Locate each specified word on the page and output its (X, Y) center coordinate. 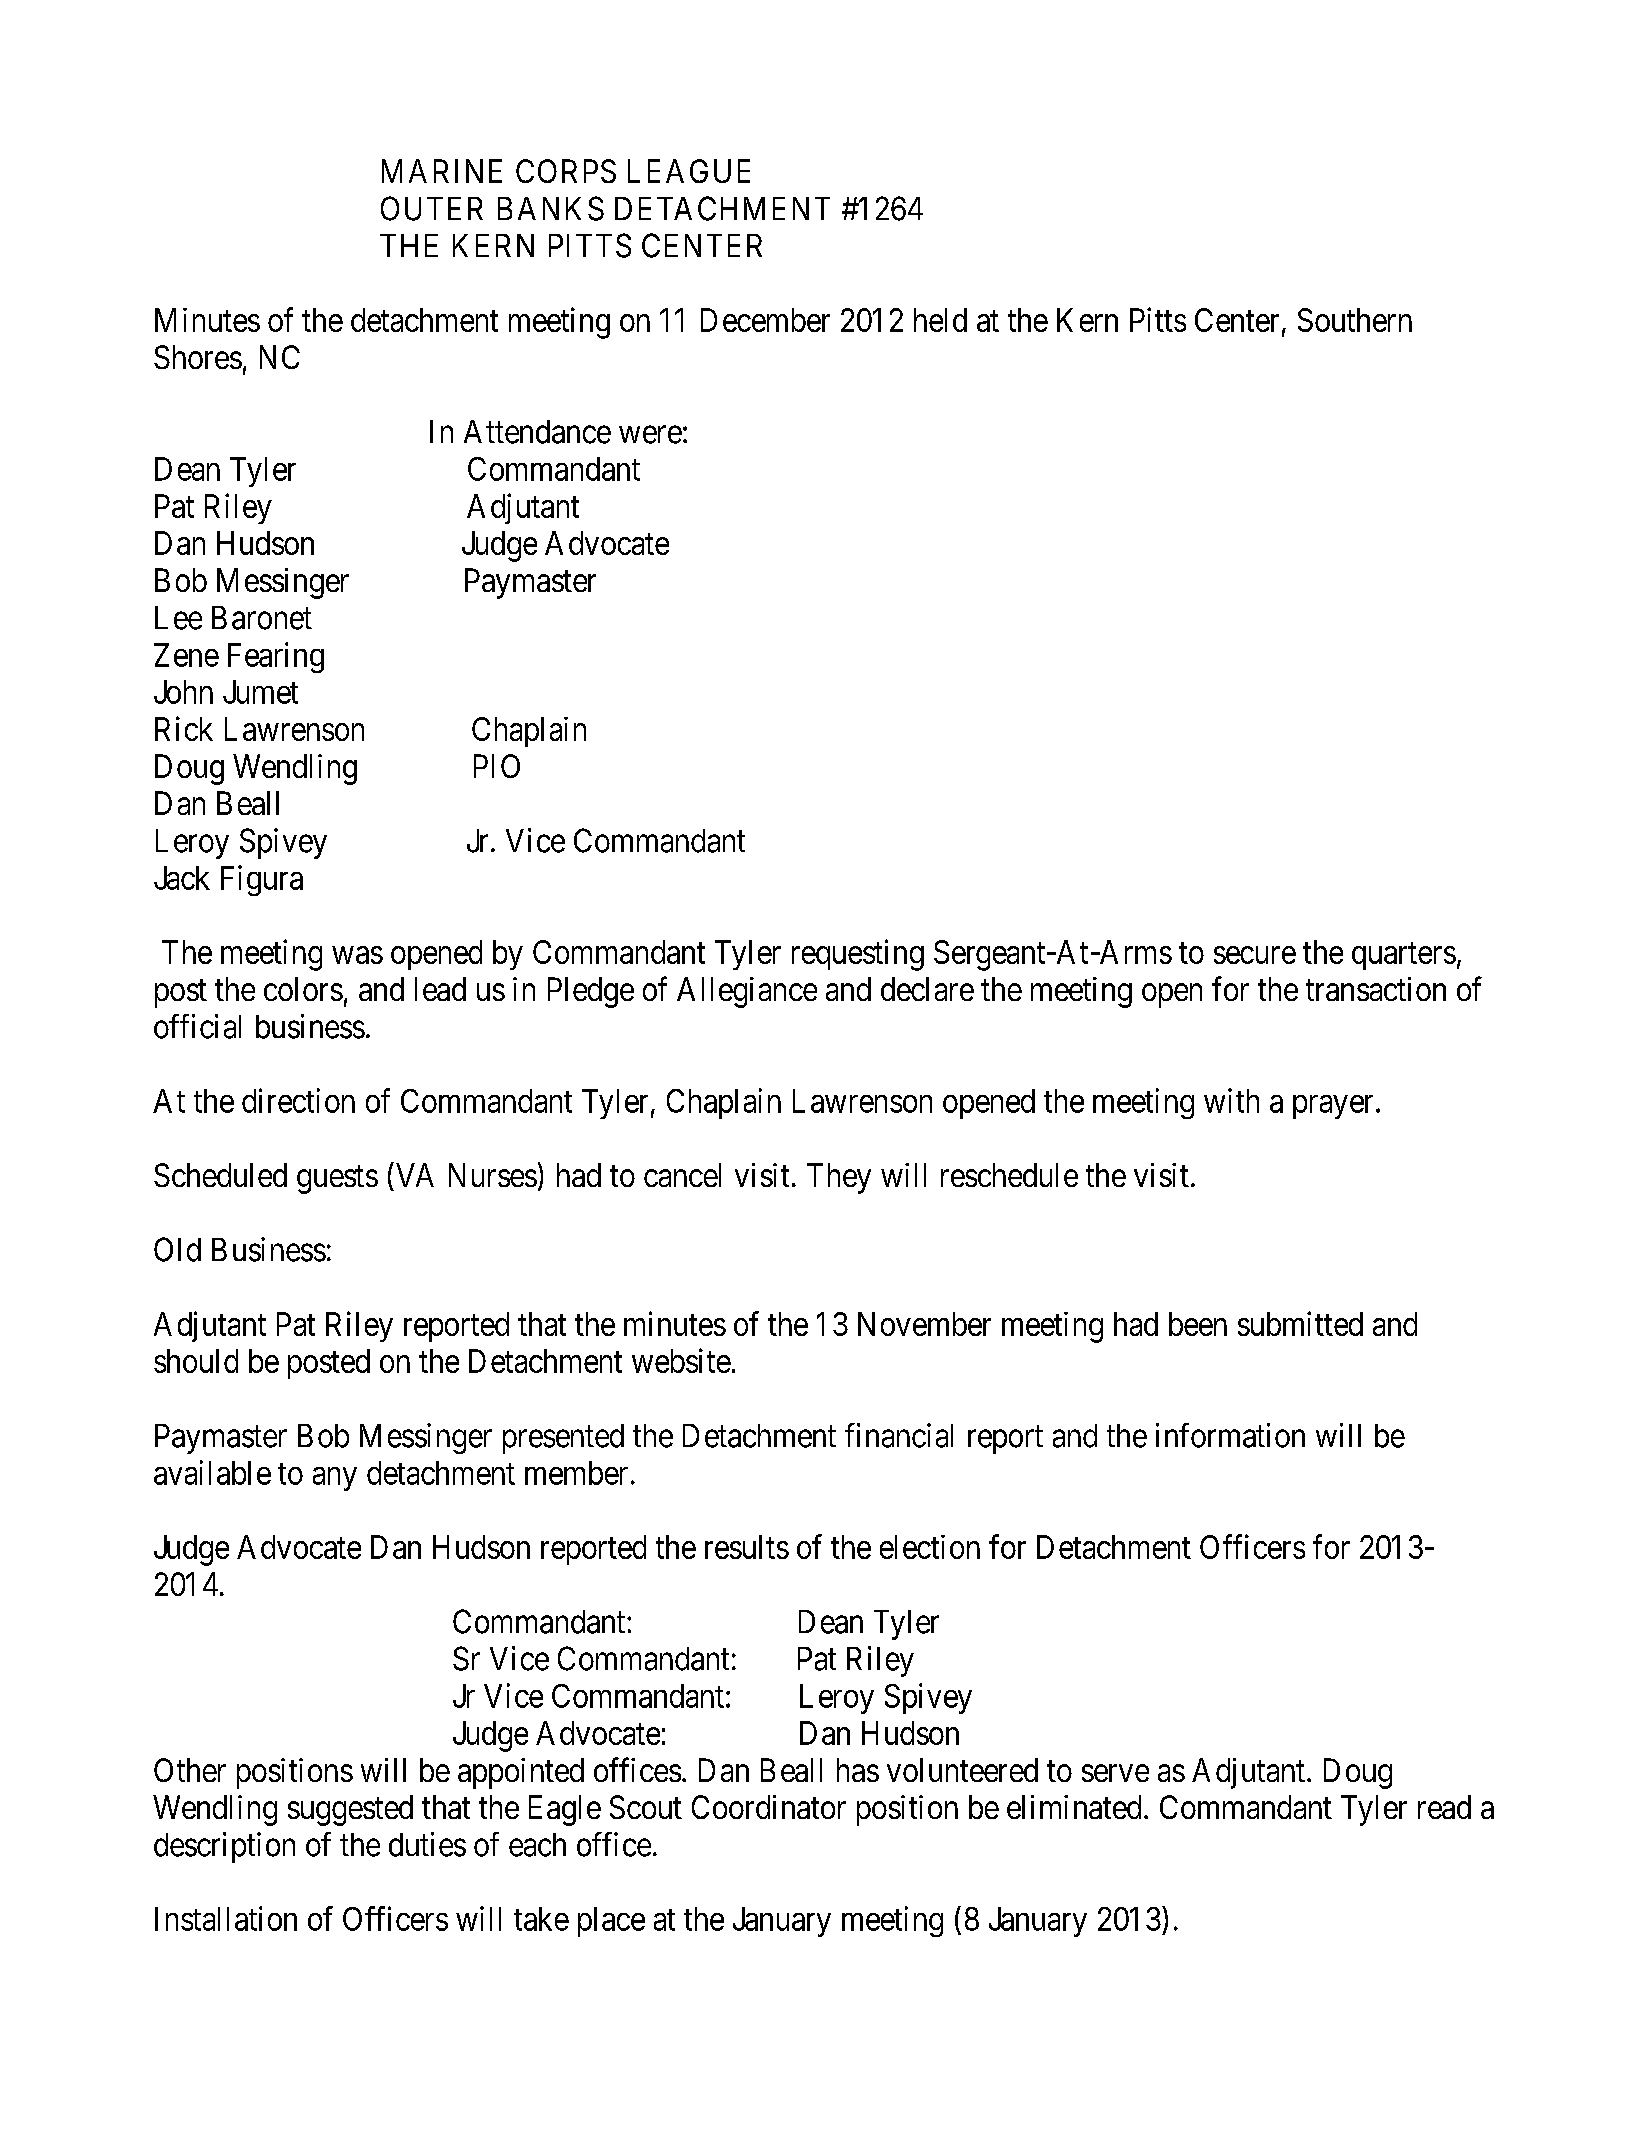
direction (298, 1100)
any (335, 1479)
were (650, 435)
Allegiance (747, 992)
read (1444, 1807)
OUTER (432, 208)
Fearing (276, 657)
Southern (1355, 320)
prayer (1333, 1107)
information (1230, 1435)
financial (899, 1435)
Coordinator (769, 1807)
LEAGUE (689, 171)
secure (1255, 955)
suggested (350, 1810)
